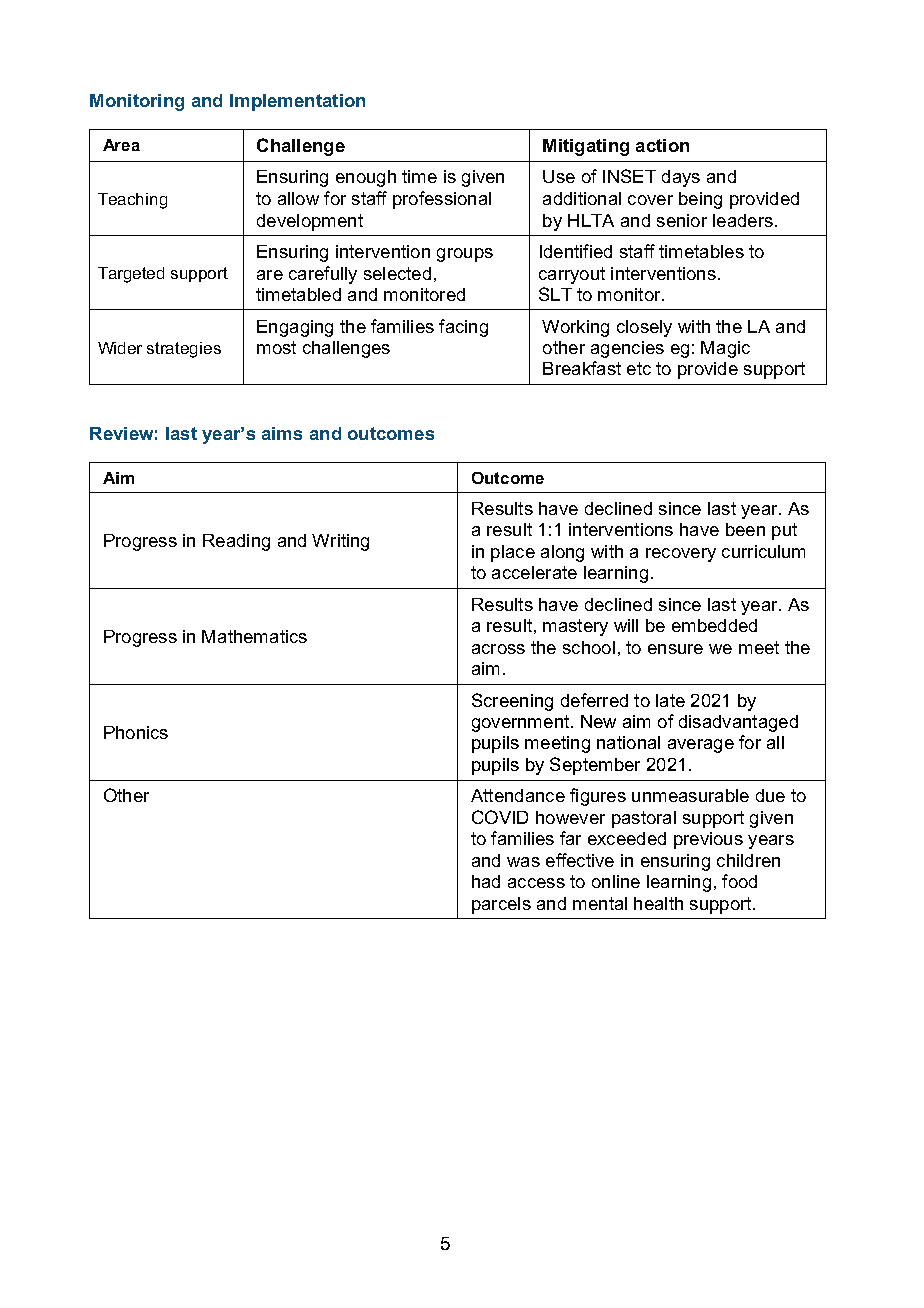 The width and height of the page is (924, 1308). Describe the element at coordinates (184, 350) in the page. I see `strategies` at that location.
